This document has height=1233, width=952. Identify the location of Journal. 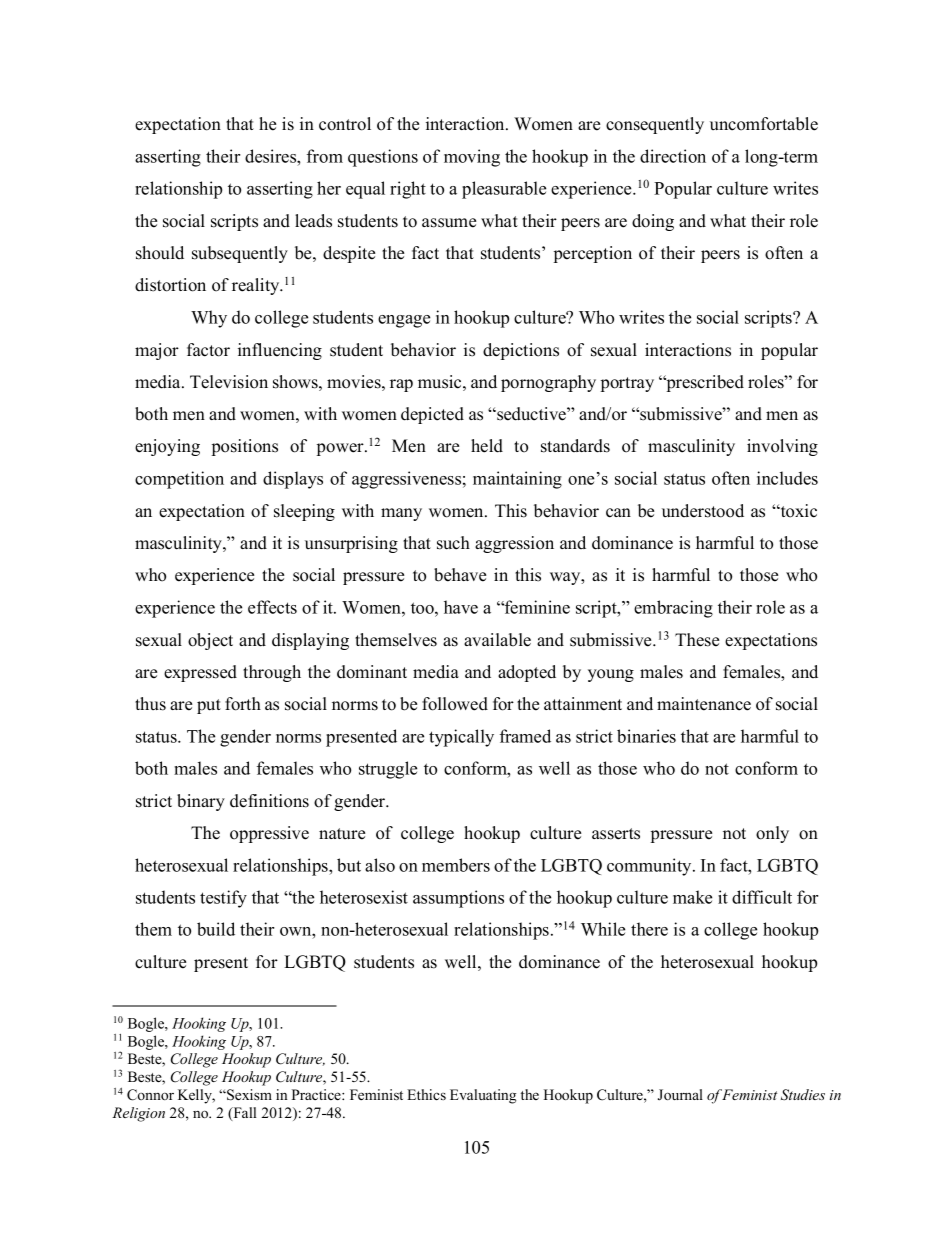
(680, 1095).
